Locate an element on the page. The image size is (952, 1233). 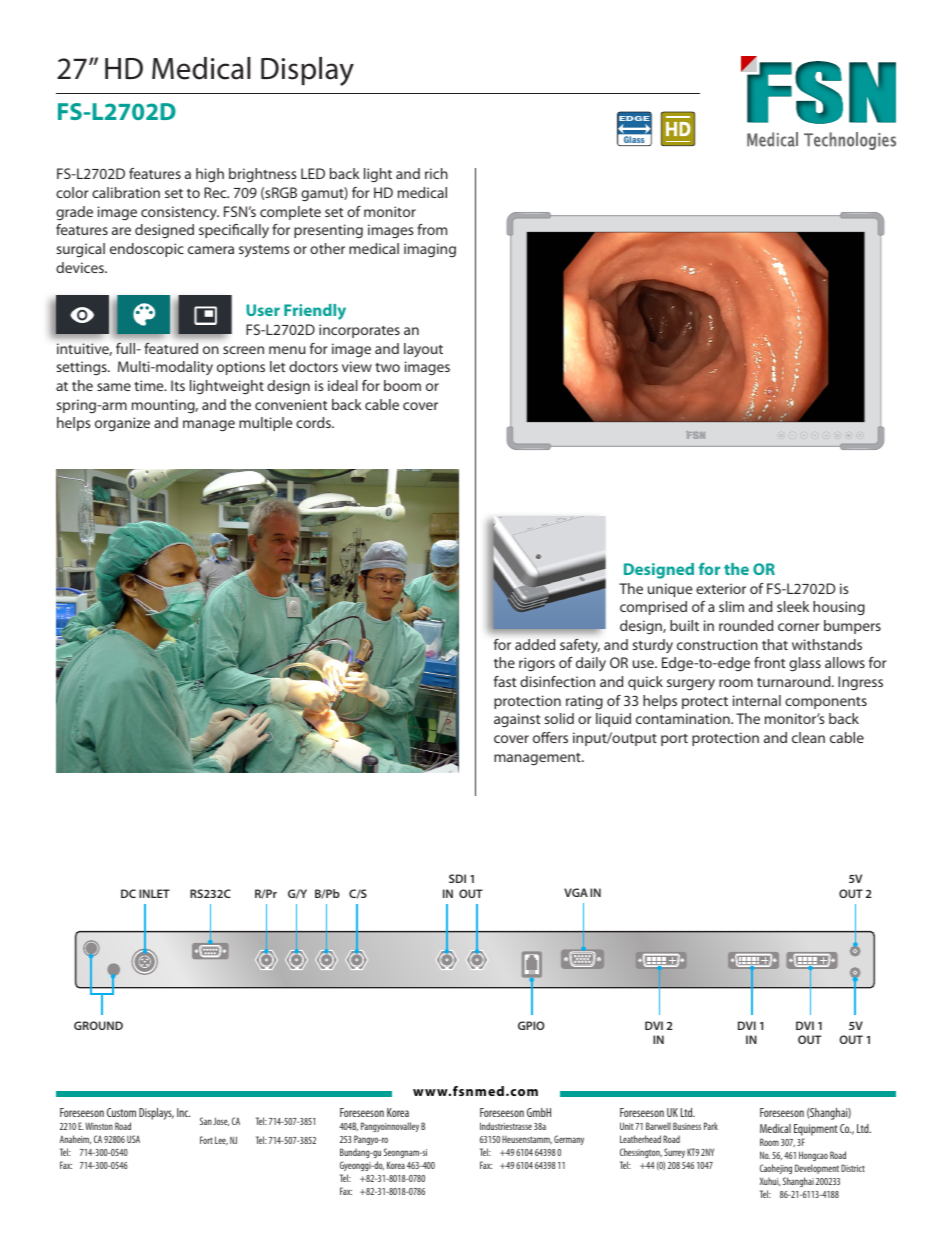
cords is located at coordinates (314, 422).
